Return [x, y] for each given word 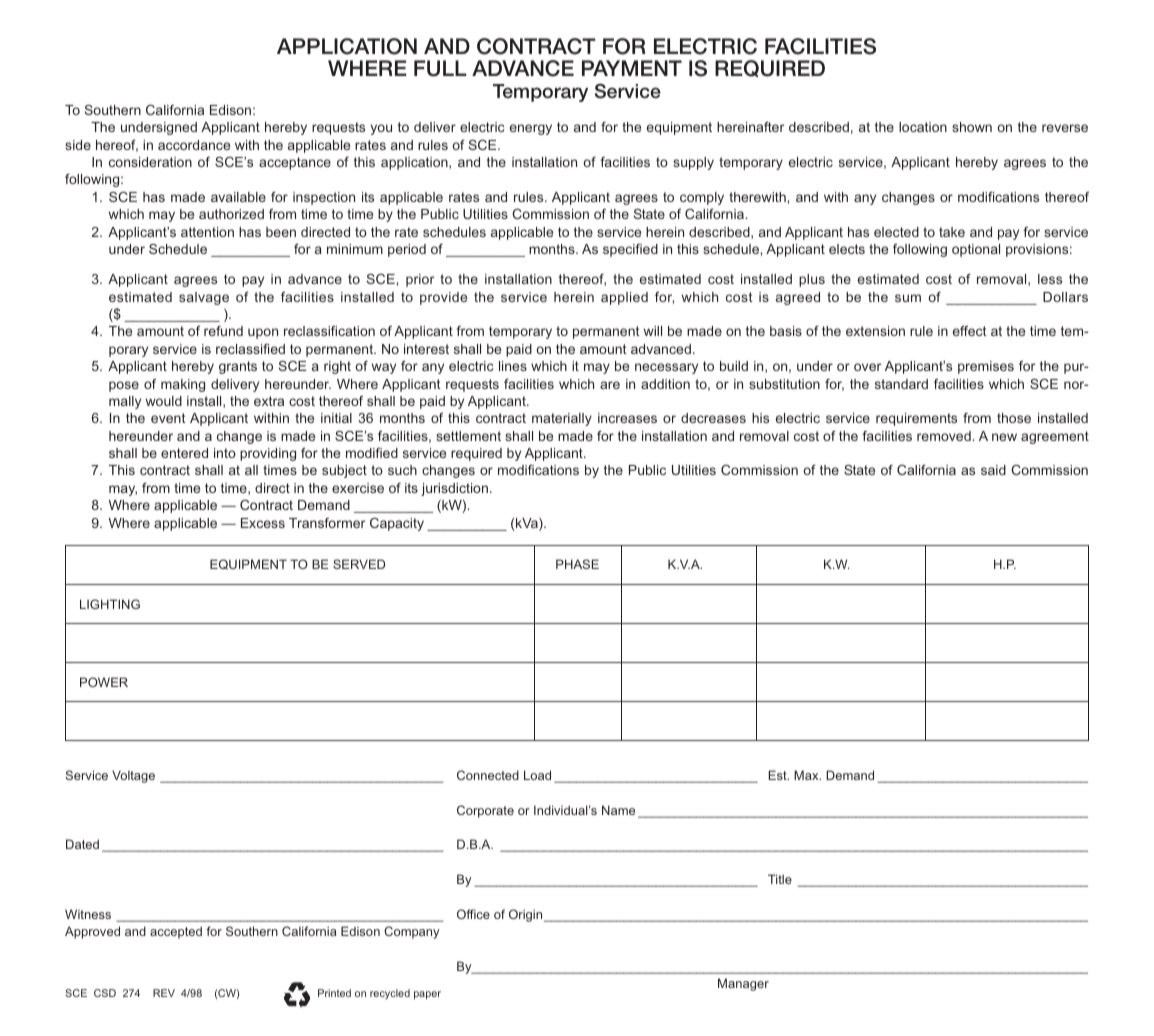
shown [972, 127]
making [183, 385]
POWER [104, 682]
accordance [194, 145]
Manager [743, 984]
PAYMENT [632, 68]
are [610, 385]
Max [807, 775]
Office [473, 914]
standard [901, 384]
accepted [176, 932]
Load [537, 775]
